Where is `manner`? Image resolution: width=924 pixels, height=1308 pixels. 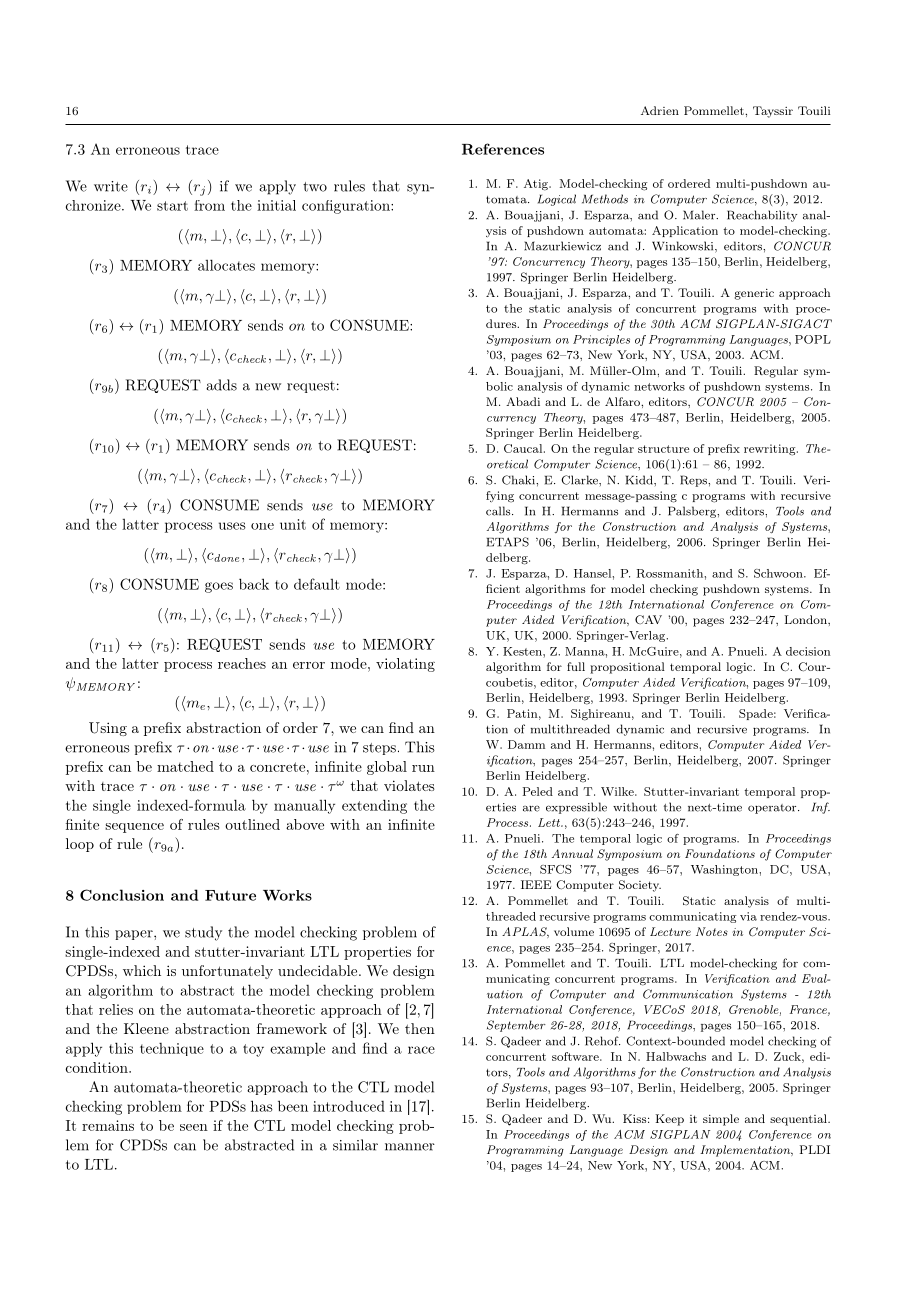 manner is located at coordinates (410, 1147).
